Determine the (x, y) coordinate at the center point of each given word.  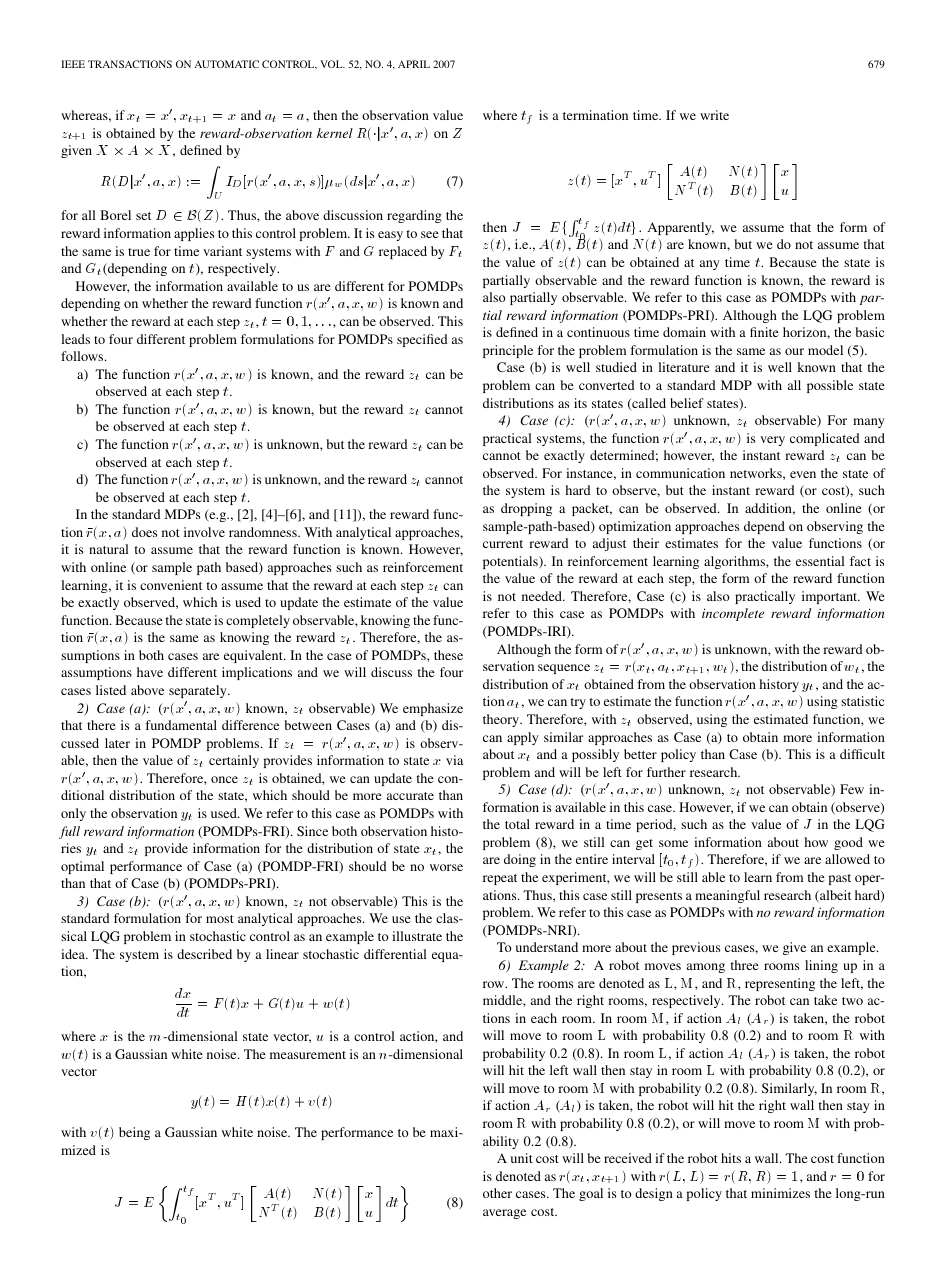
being (134, 1133)
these (448, 655)
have (150, 672)
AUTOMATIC (226, 64)
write (714, 115)
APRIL (414, 64)
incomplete (733, 614)
